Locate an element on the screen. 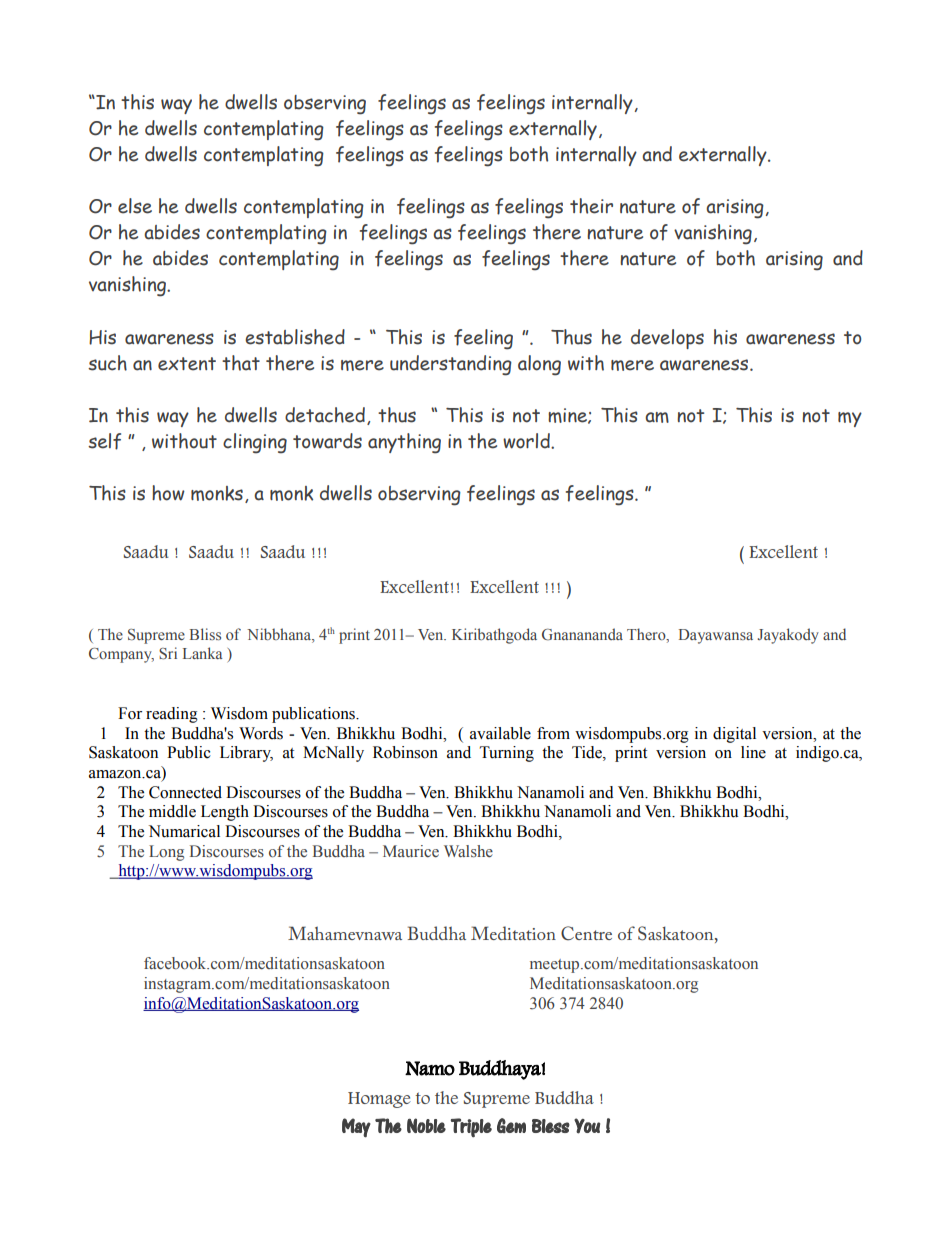 The width and height of the screenshot is (952, 1233). May is located at coordinates (356, 1128).
